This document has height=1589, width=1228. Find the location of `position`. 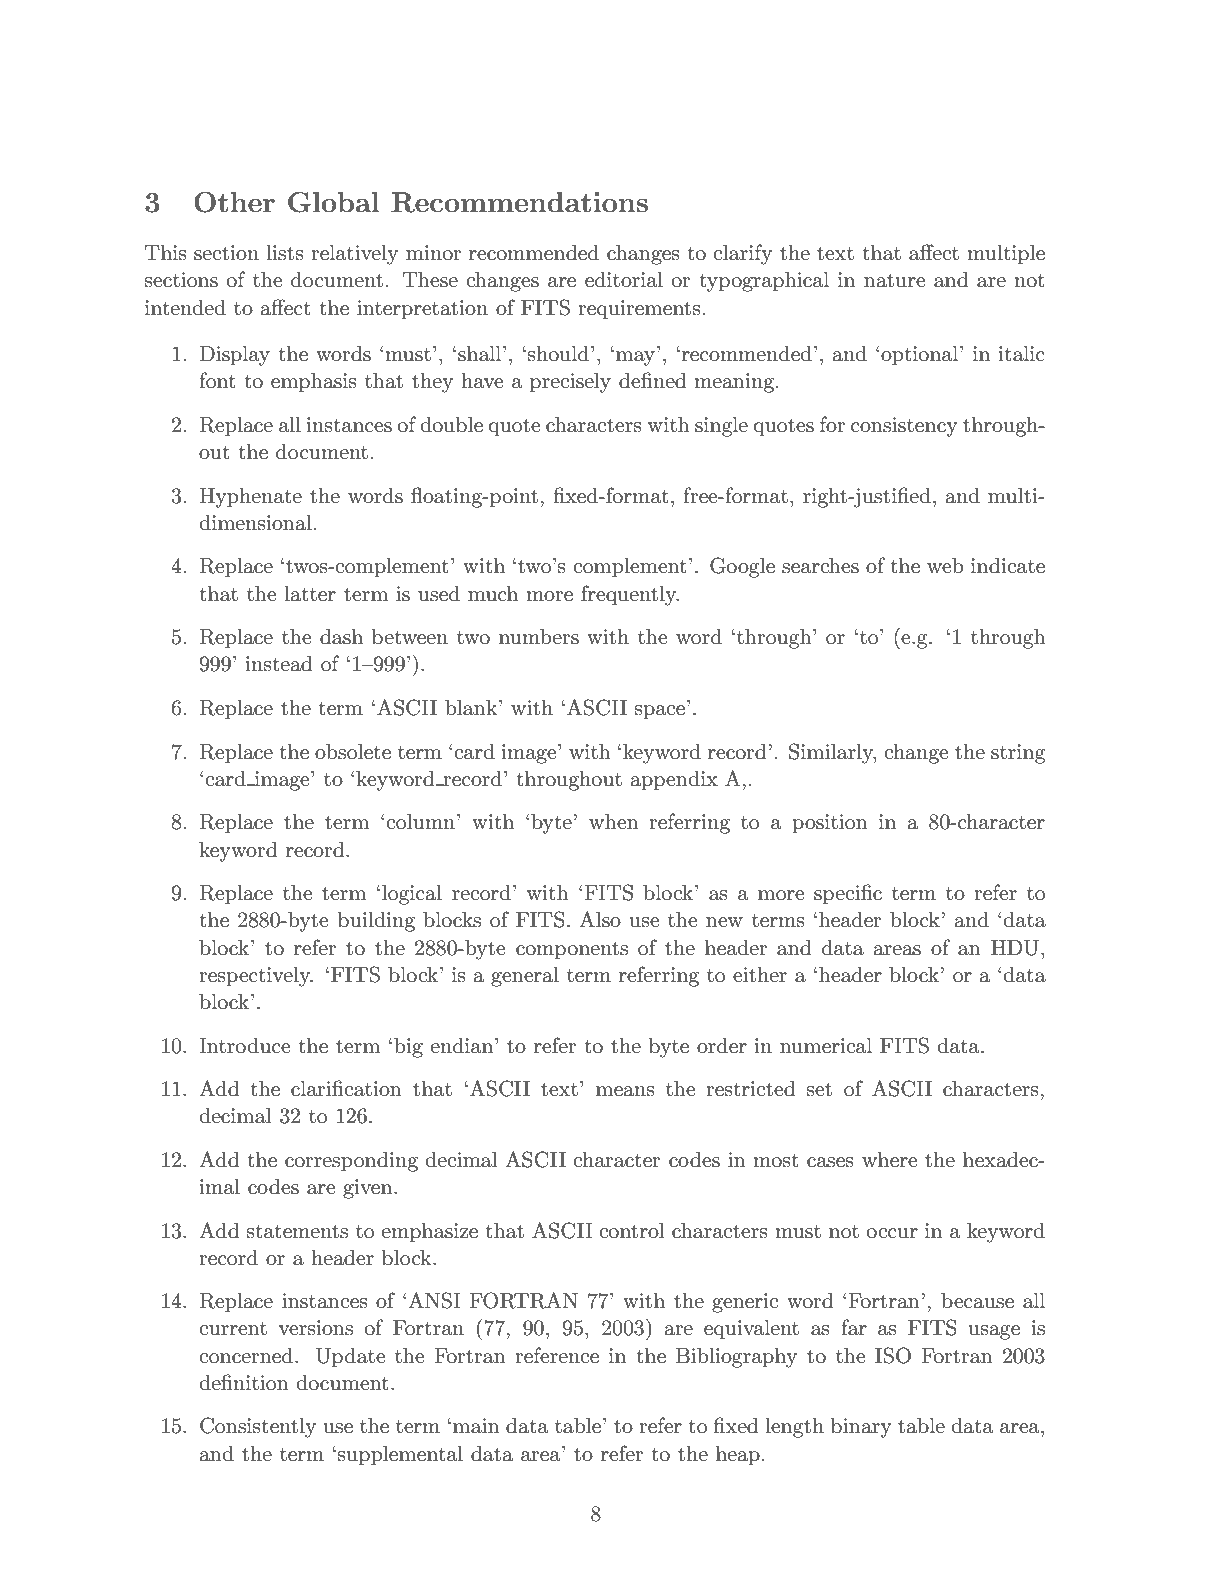

position is located at coordinates (830, 824).
